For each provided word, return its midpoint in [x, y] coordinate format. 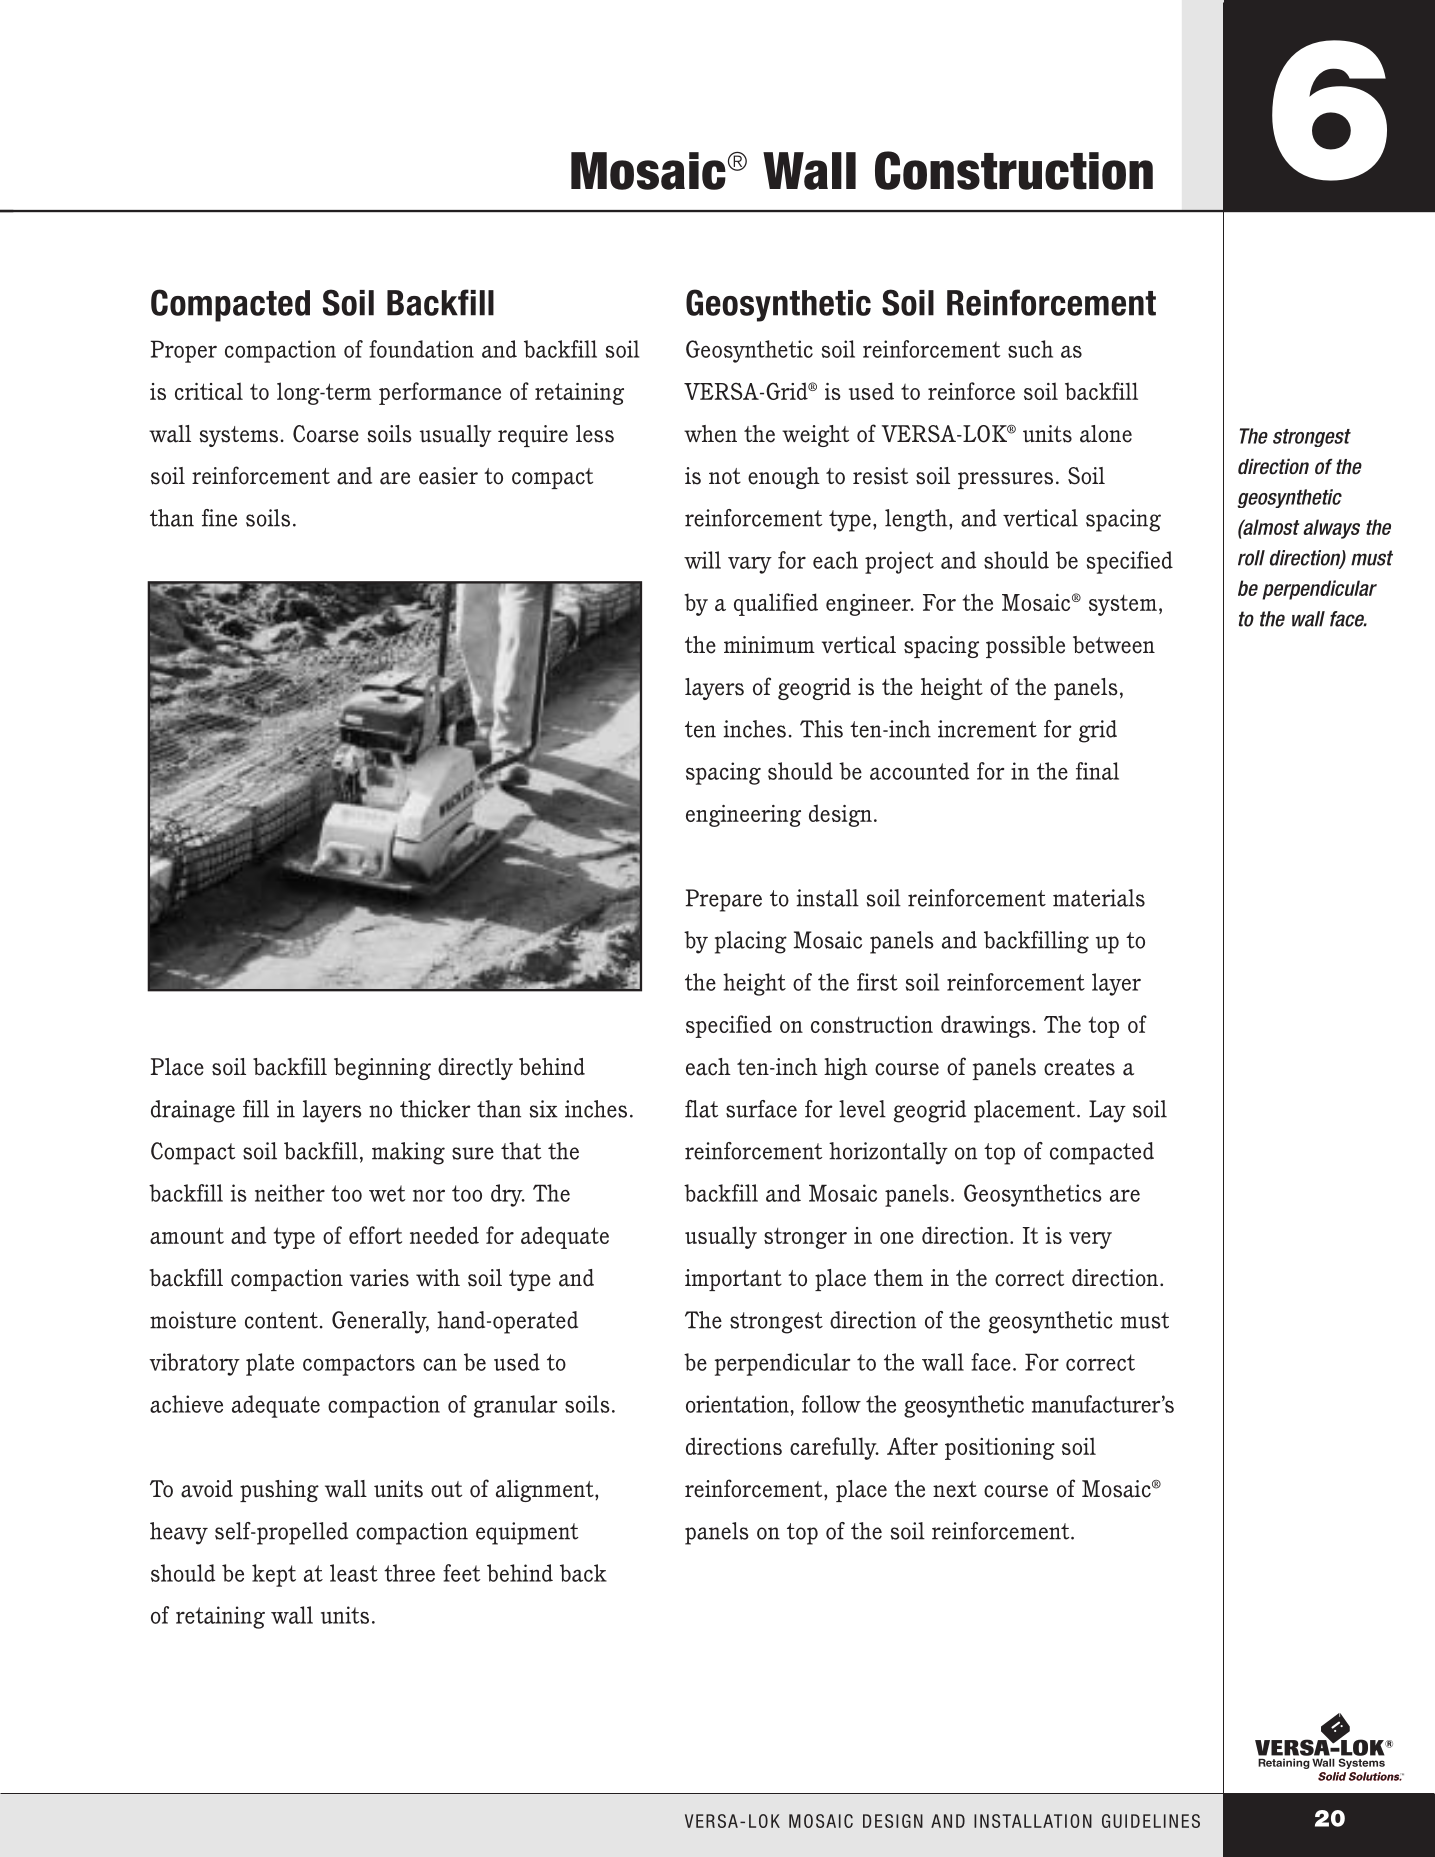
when [710, 434]
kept [274, 1575]
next [955, 1489]
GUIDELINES [1151, 1821]
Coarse [326, 434]
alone [1106, 434]
